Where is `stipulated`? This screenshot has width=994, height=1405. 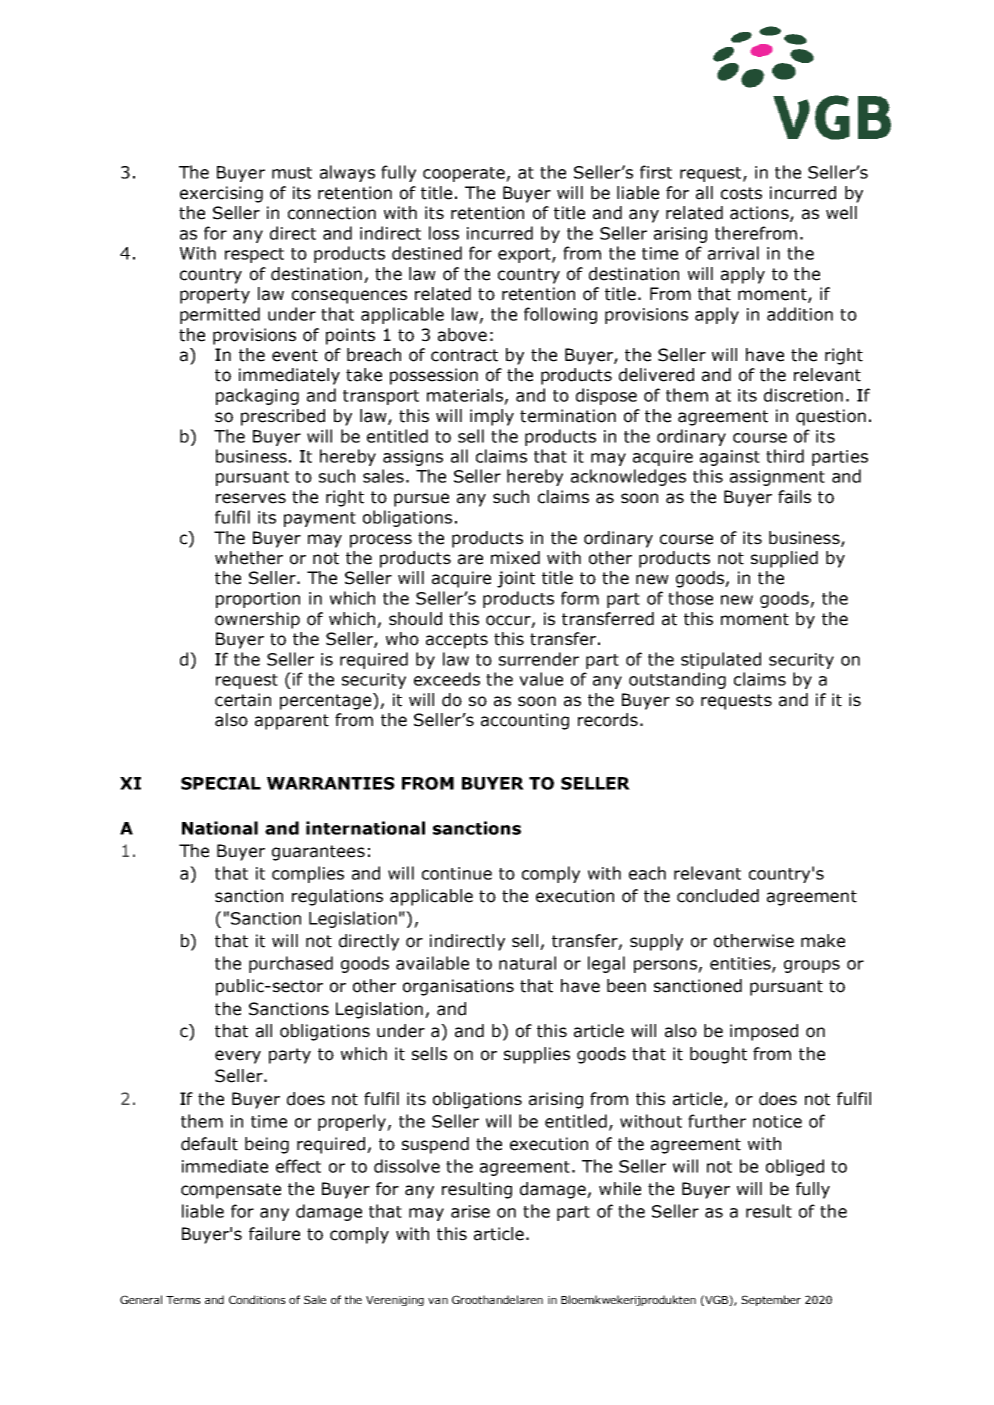
stipulated is located at coordinates (721, 660).
